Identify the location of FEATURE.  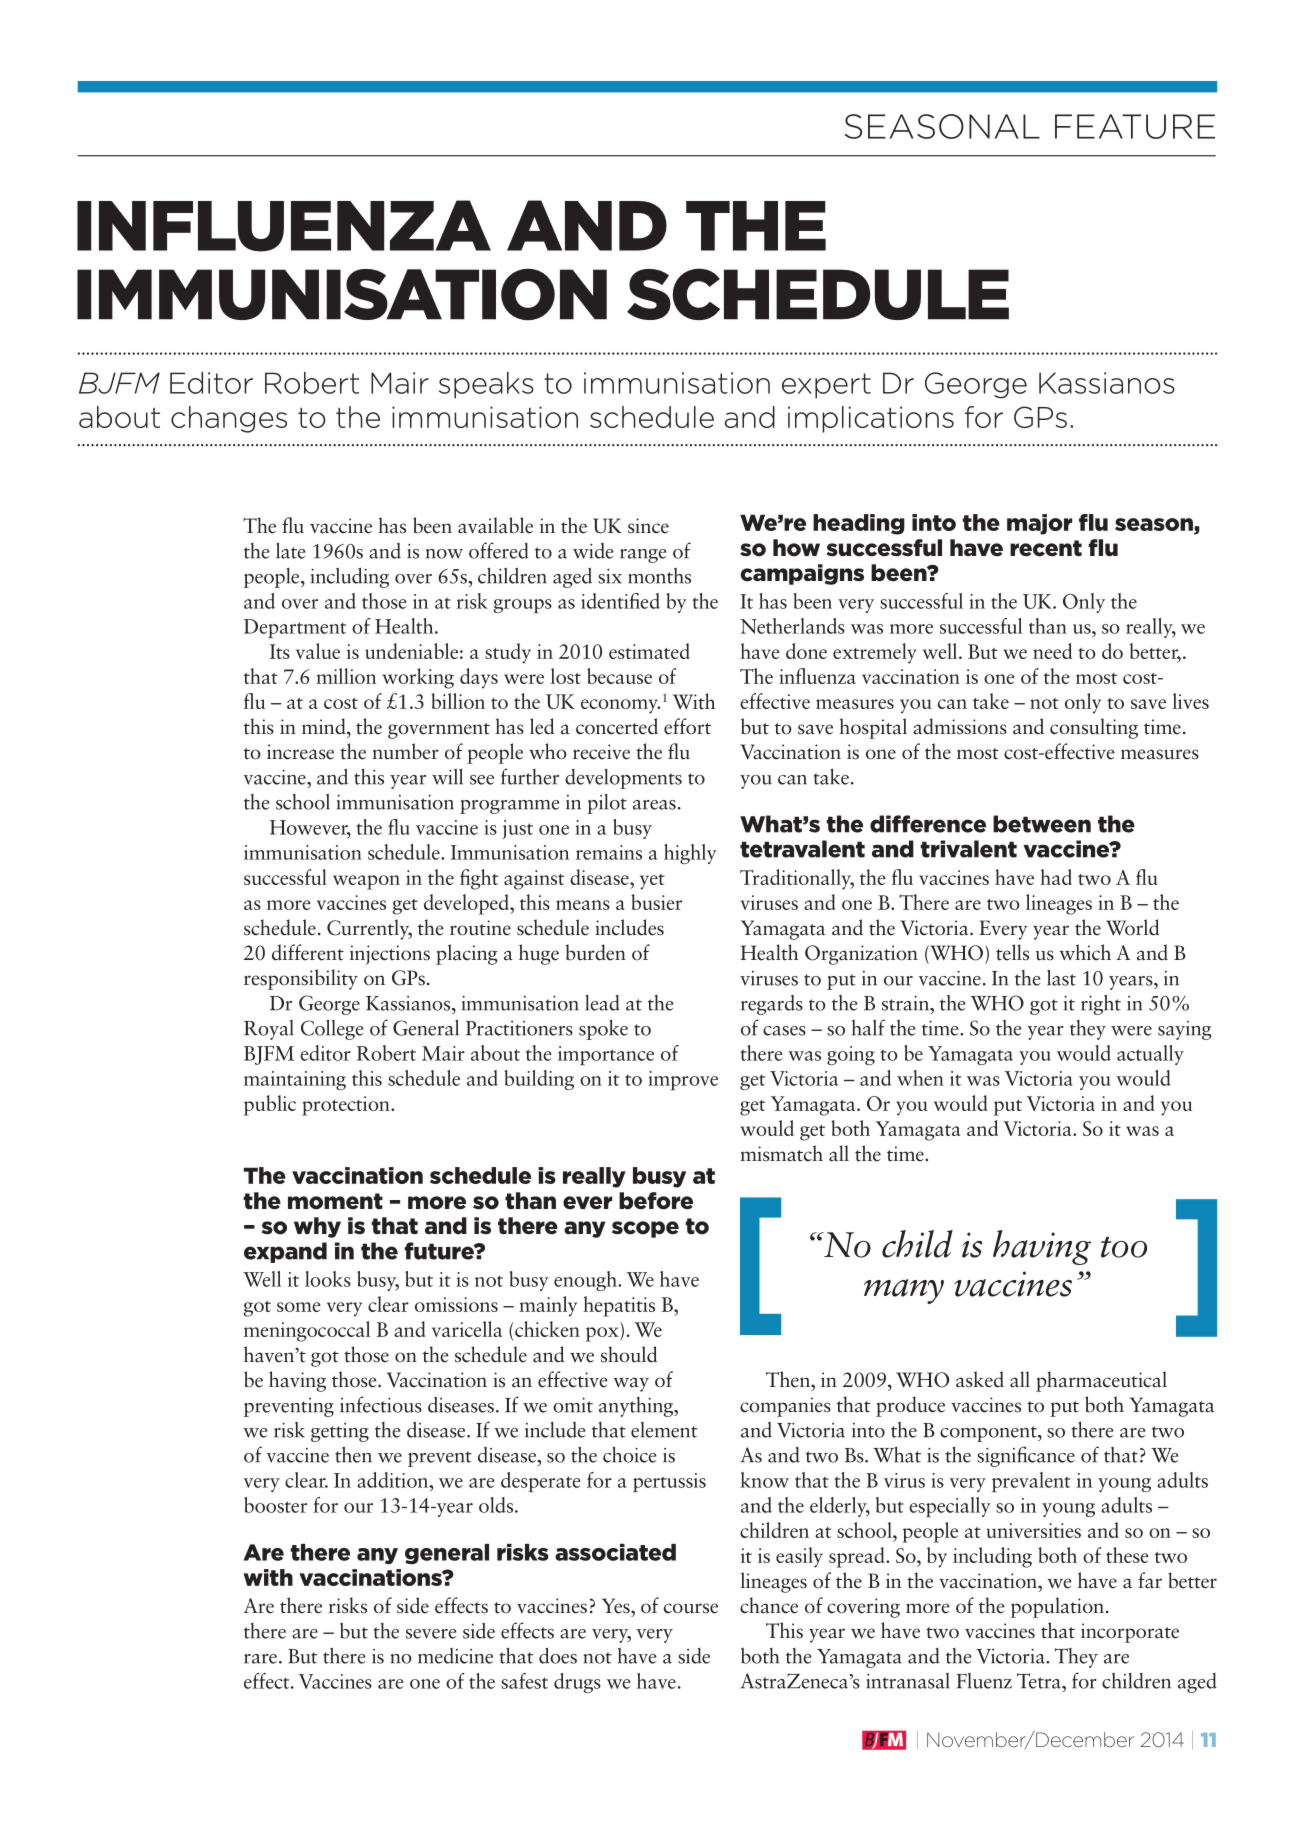
(1135, 126).
